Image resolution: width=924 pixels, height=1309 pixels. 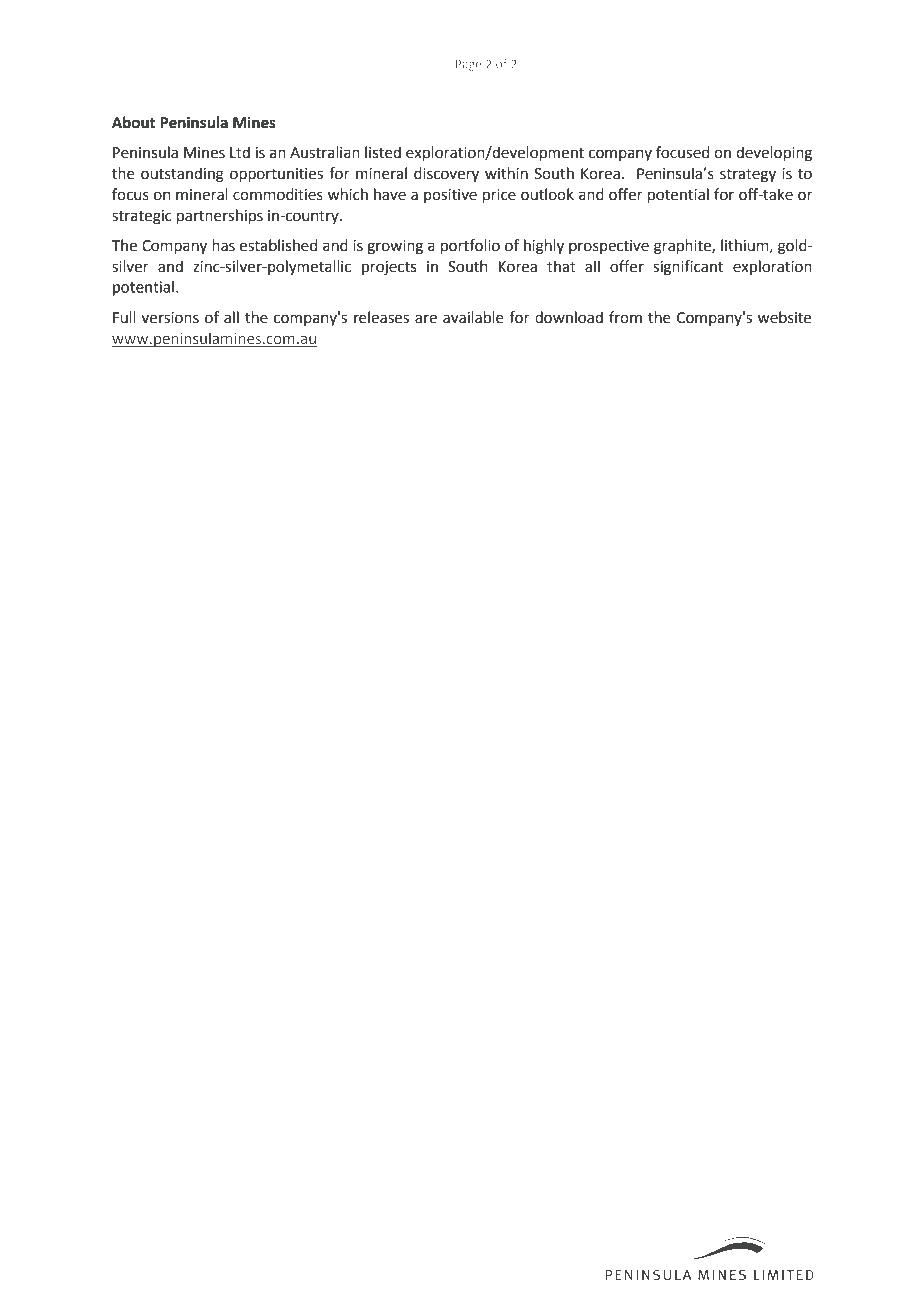 What do you see at coordinates (774, 154) in the document?
I see `developing` at bounding box center [774, 154].
